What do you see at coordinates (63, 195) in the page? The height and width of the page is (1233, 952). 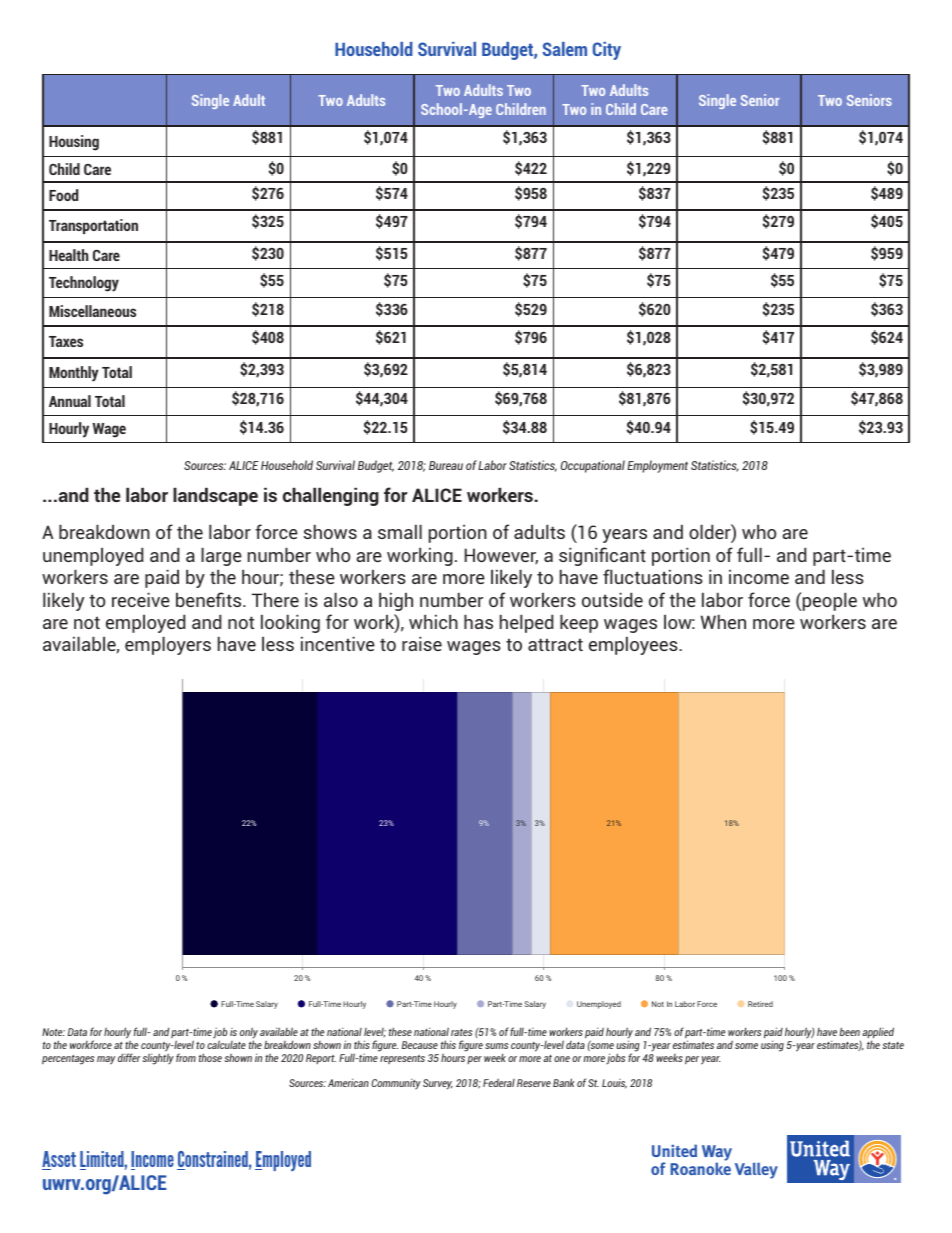 I see `Food` at bounding box center [63, 195].
